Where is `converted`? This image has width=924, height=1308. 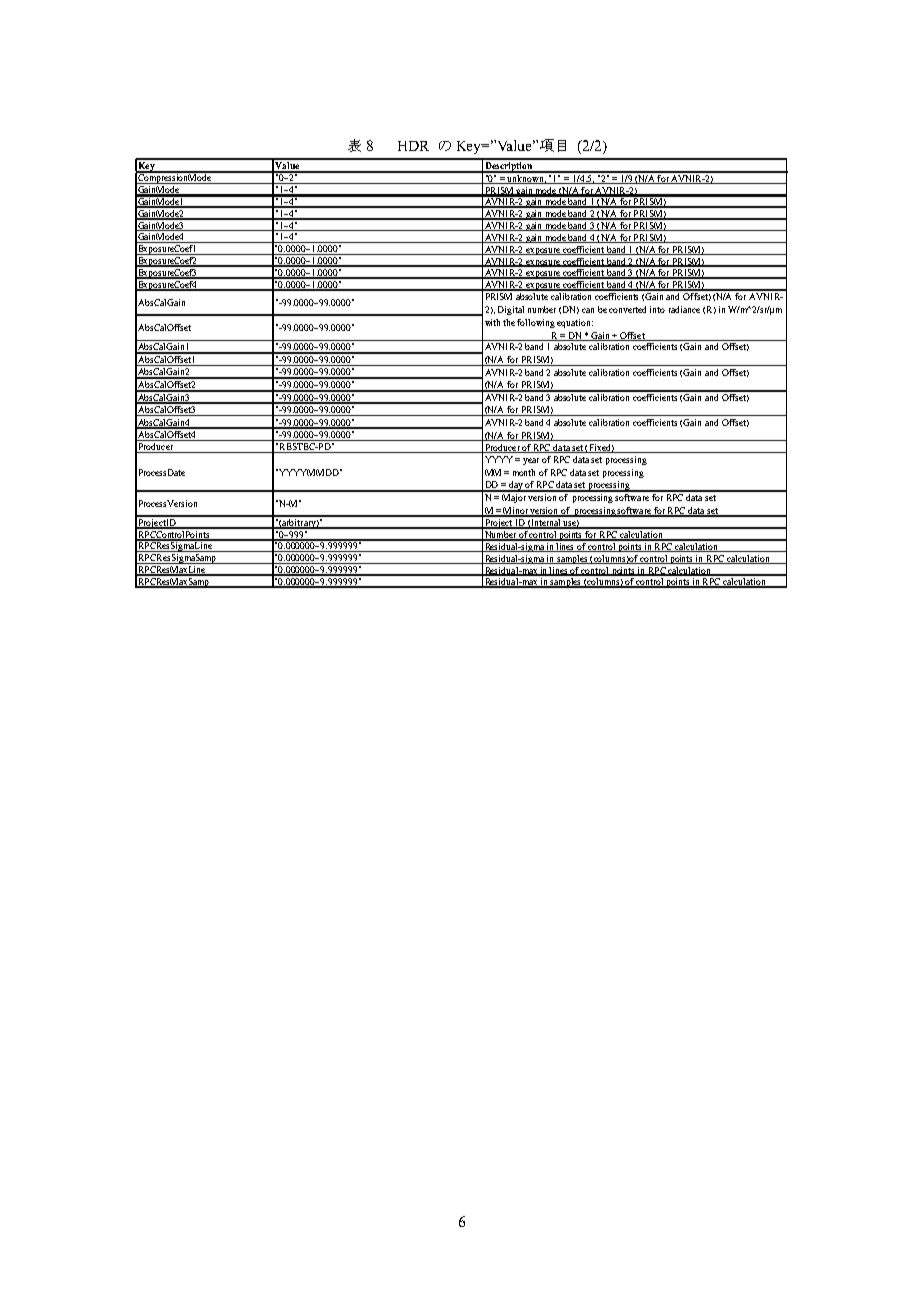 converted is located at coordinates (627, 309).
